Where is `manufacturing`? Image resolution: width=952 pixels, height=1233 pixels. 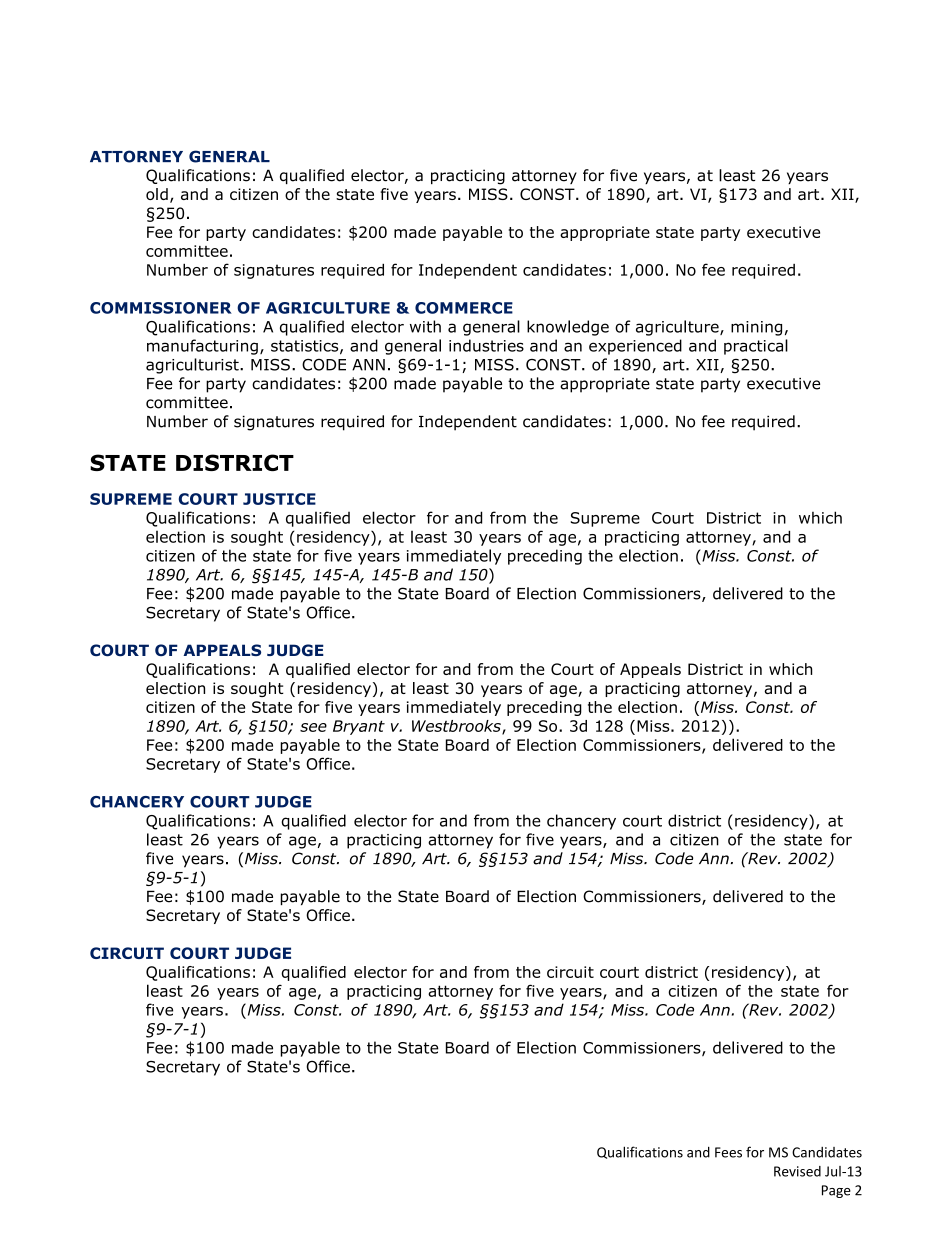
manufacturing is located at coordinates (202, 347).
